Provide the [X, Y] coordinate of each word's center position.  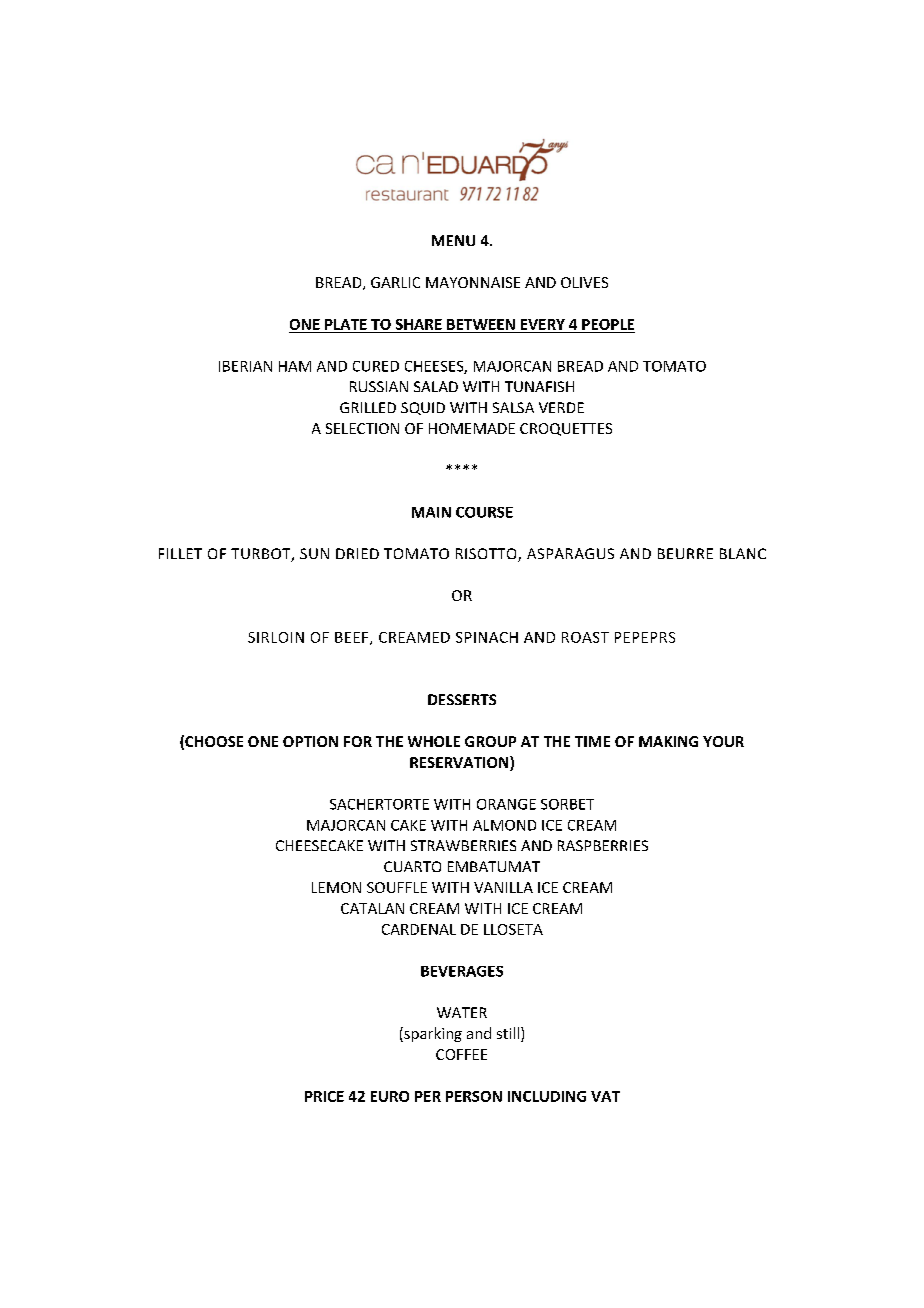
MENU [453, 240]
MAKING [668, 741]
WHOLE [434, 741]
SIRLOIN [276, 637]
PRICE [324, 1096]
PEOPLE [608, 324]
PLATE [346, 324]
